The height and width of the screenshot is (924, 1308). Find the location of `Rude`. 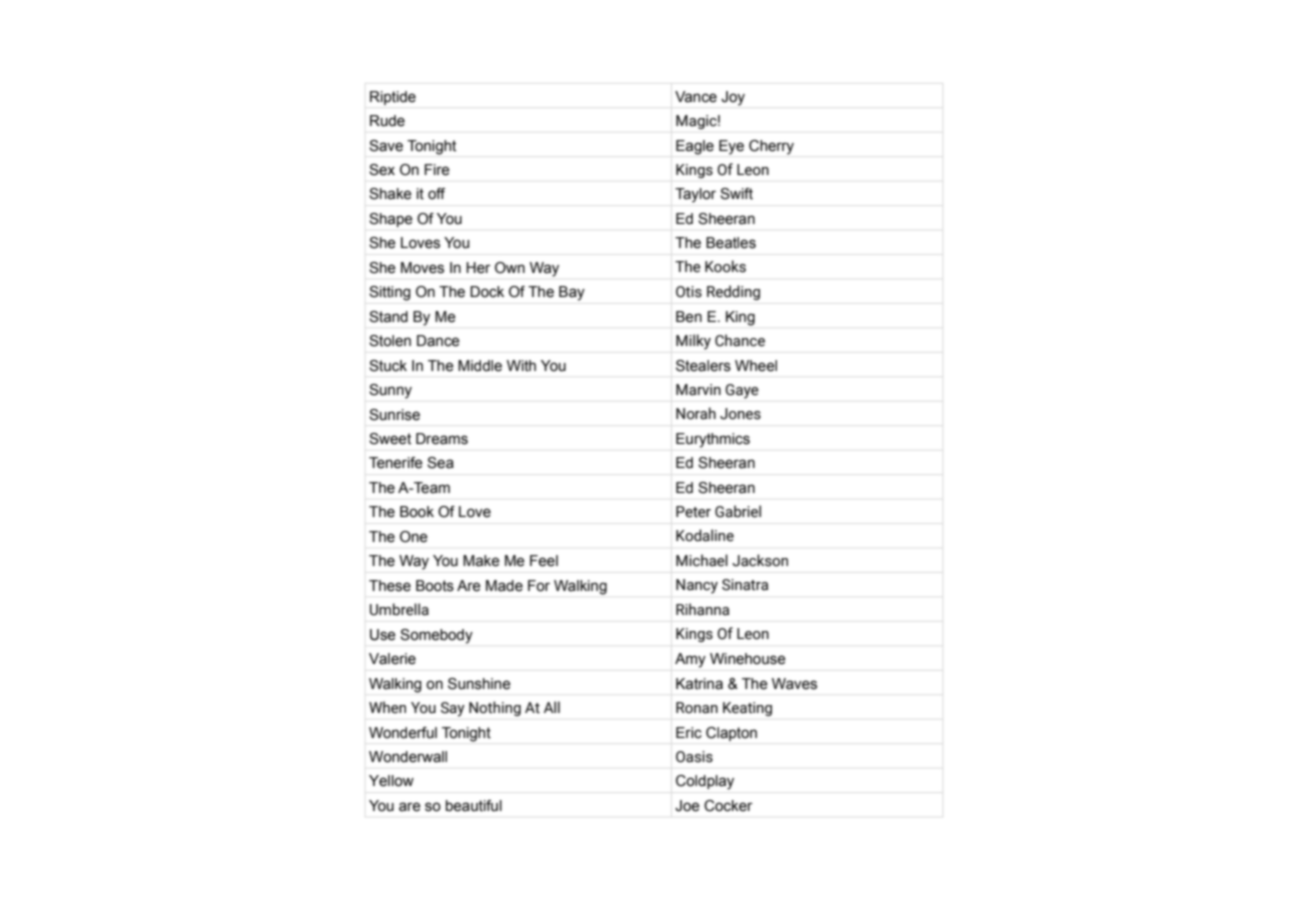

Rude is located at coordinates (387, 121).
